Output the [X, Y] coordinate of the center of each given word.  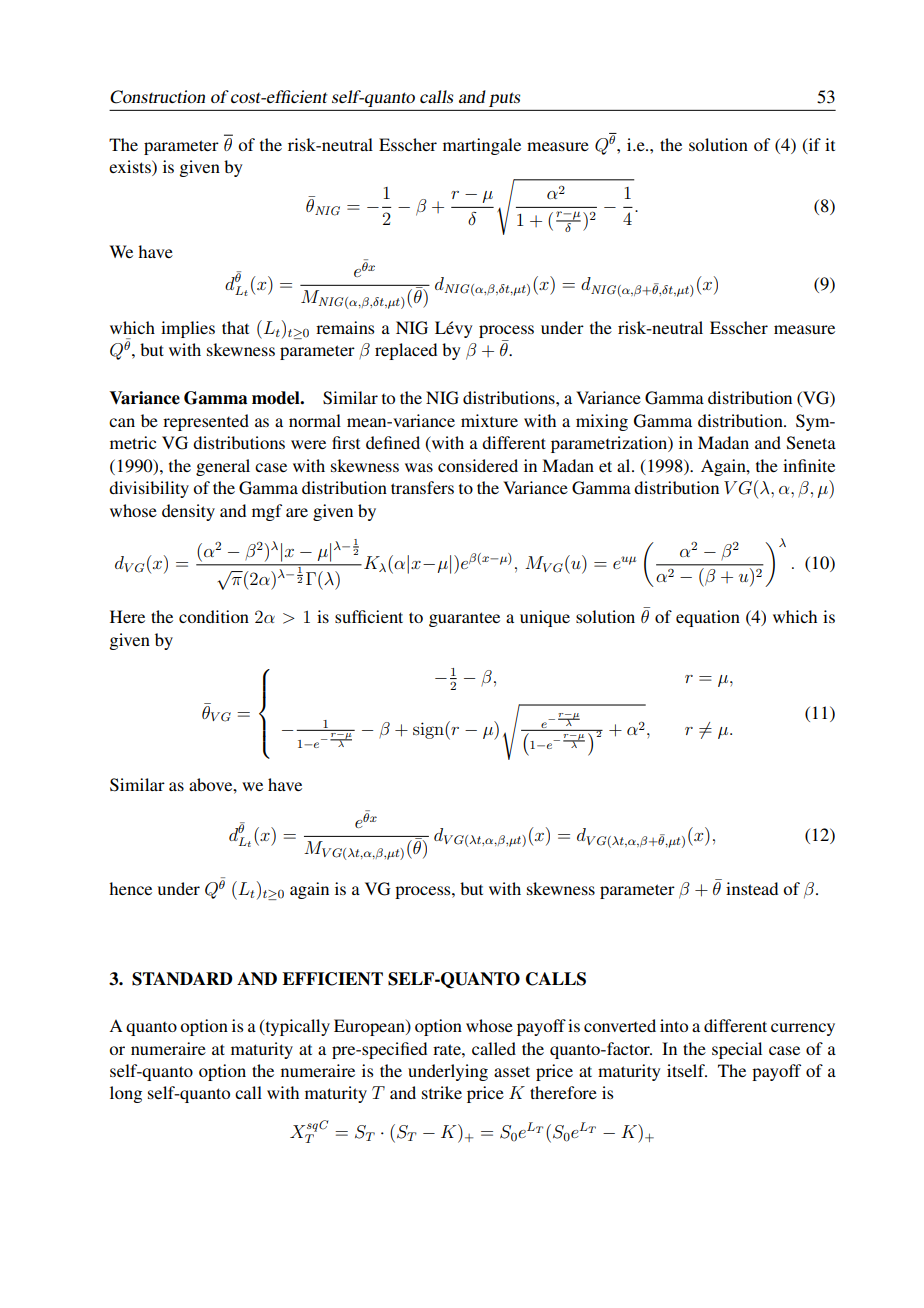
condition [214, 616]
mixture [489, 420]
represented [206, 422]
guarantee [464, 619]
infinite [809, 465]
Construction [157, 97]
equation [708, 618]
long [126, 1094]
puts [504, 99]
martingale [482, 146]
